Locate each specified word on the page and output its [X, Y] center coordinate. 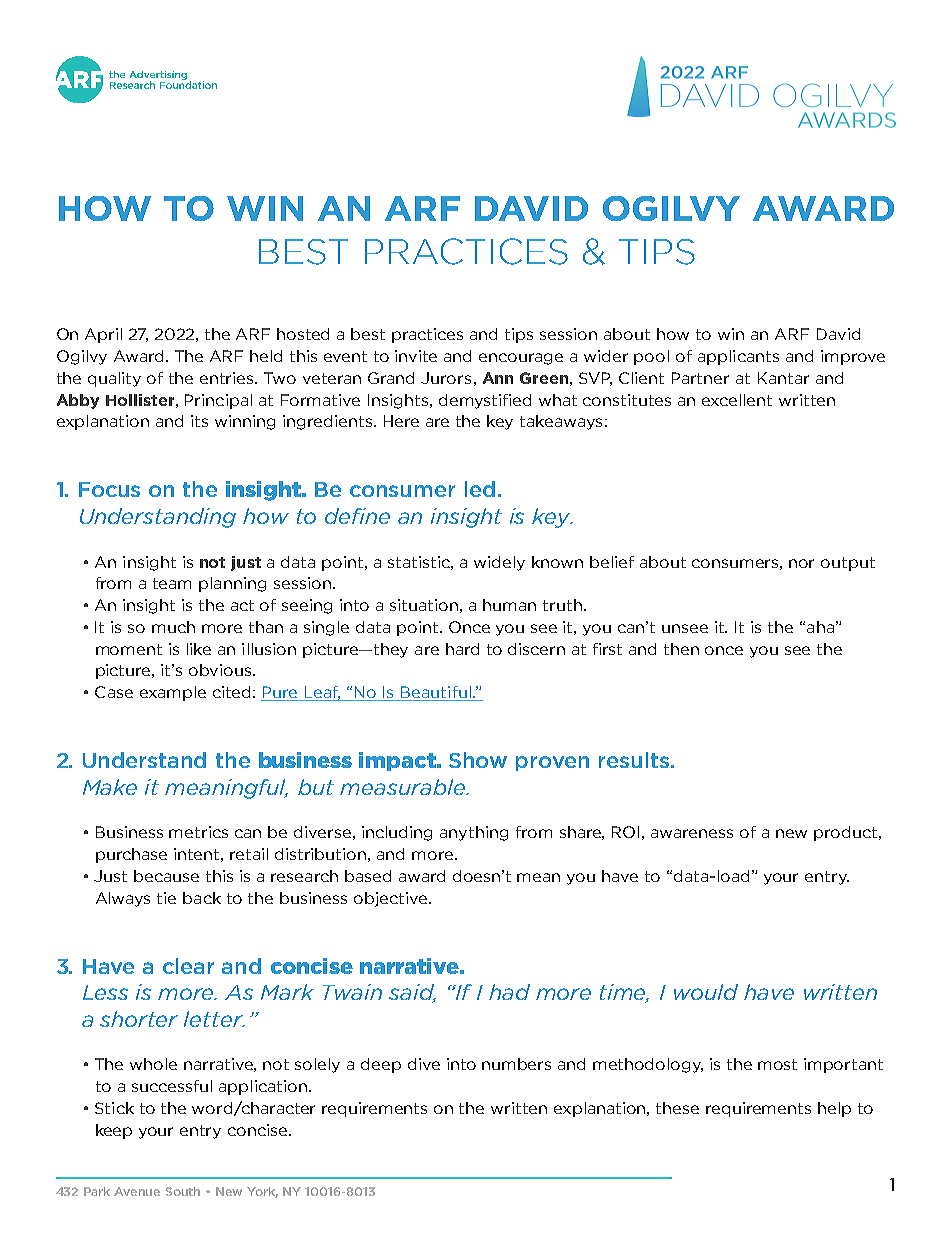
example [173, 693]
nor [801, 563]
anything [474, 833]
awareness [692, 833]
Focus [109, 489]
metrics [198, 832]
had [509, 992]
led [480, 489]
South [183, 1191]
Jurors [446, 378]
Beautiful [436, 693]
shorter [139, 1019]
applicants [738, 357]
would [706, 992]
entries [228, 378]
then [681, 649]
